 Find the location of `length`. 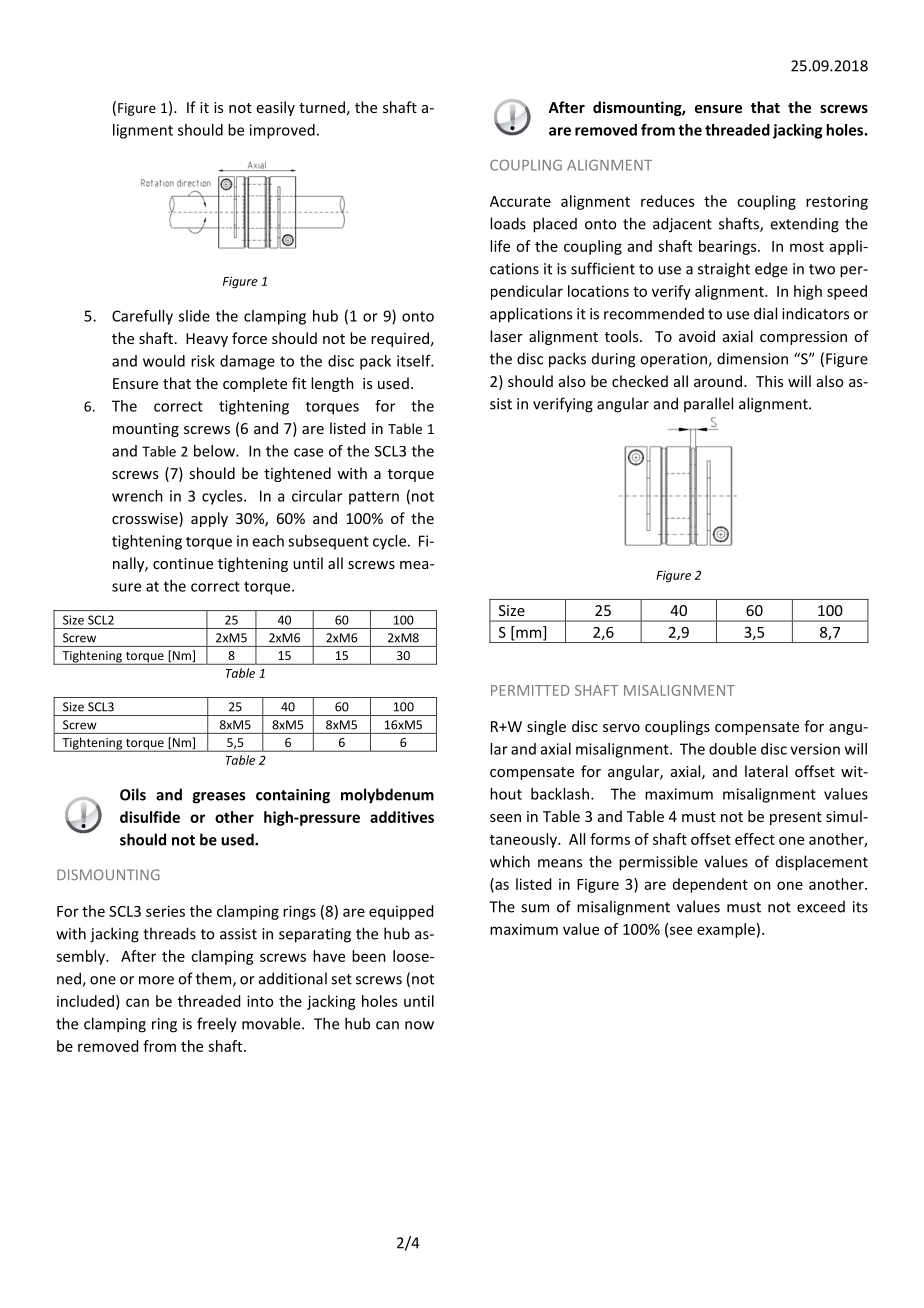

length is located at coordinates (332, 384).
